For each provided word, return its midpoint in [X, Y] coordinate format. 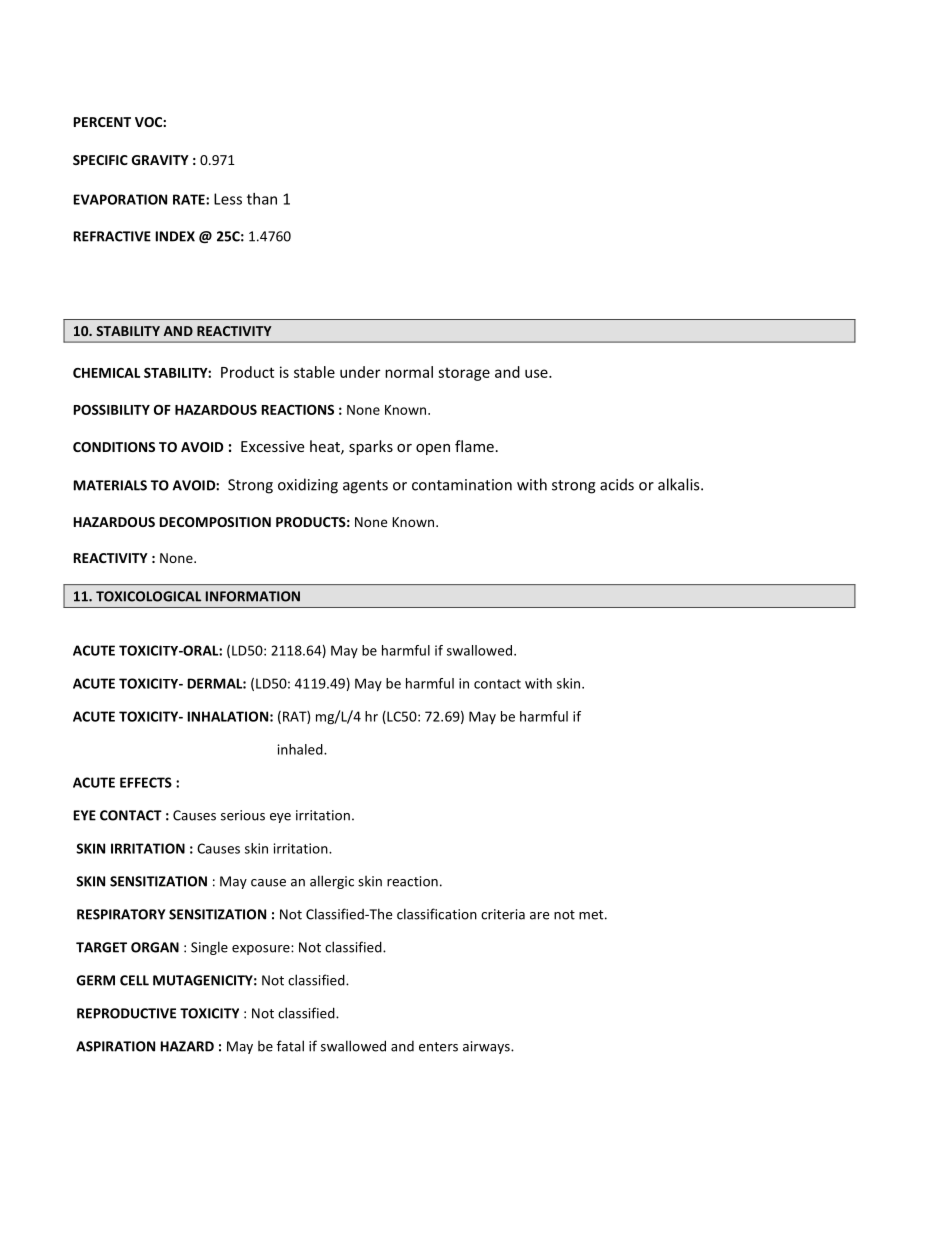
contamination [462, 485]
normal [409, 372]
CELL [134, 980]
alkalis [680, 484]
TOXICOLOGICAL [148, 596]
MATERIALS [110, 485]
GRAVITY [160, 160]
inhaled [301, 749]
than [262, 199]
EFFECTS [146, 782]
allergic [332, 882]
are [539, 916]
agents [365, 487]
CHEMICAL [106, 373]
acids [617, 484]
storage [464, 374]
